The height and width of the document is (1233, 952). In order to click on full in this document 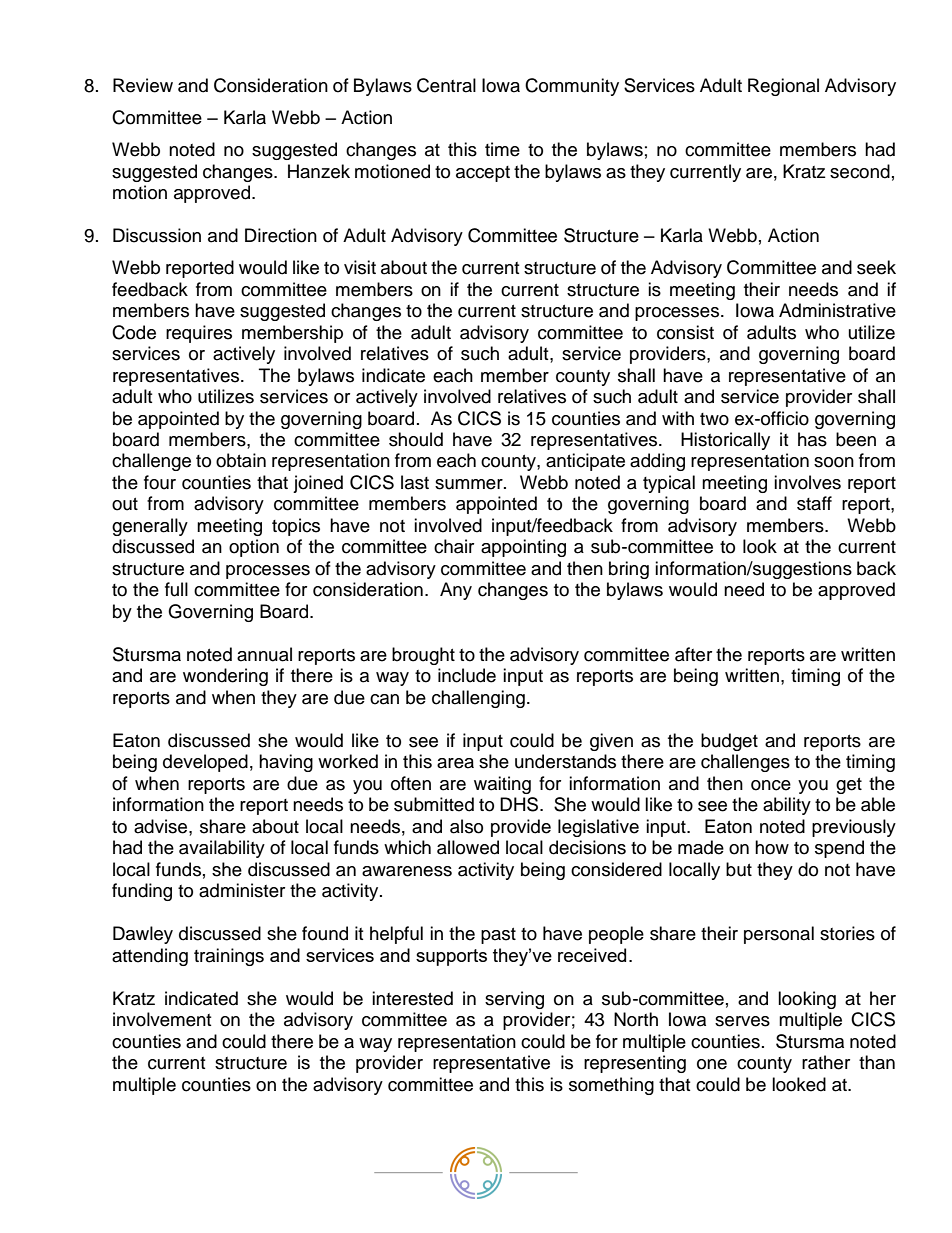, I will do `click(176, 589)`.
